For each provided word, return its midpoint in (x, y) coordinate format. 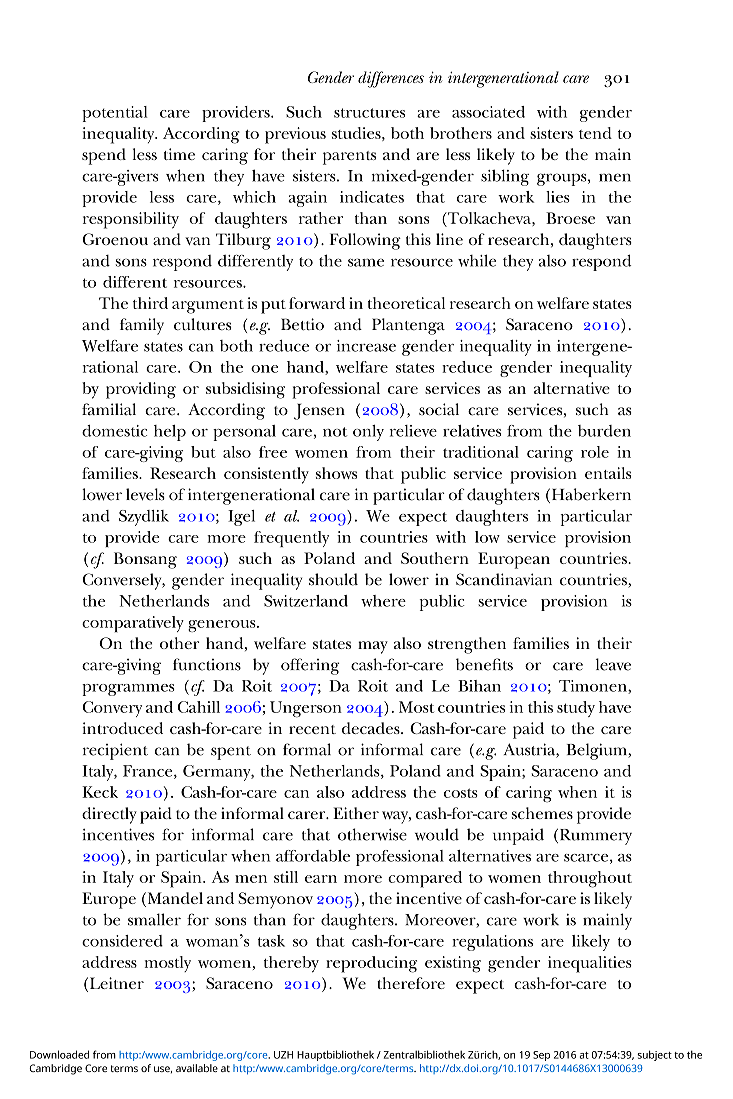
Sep (541, 1056)
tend (595, 133)
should (333, 579)
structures (369, 113)
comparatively (133, 624)
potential (115, 114)
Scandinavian (504, 579)
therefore (411, 983)
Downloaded (59, 1054)
